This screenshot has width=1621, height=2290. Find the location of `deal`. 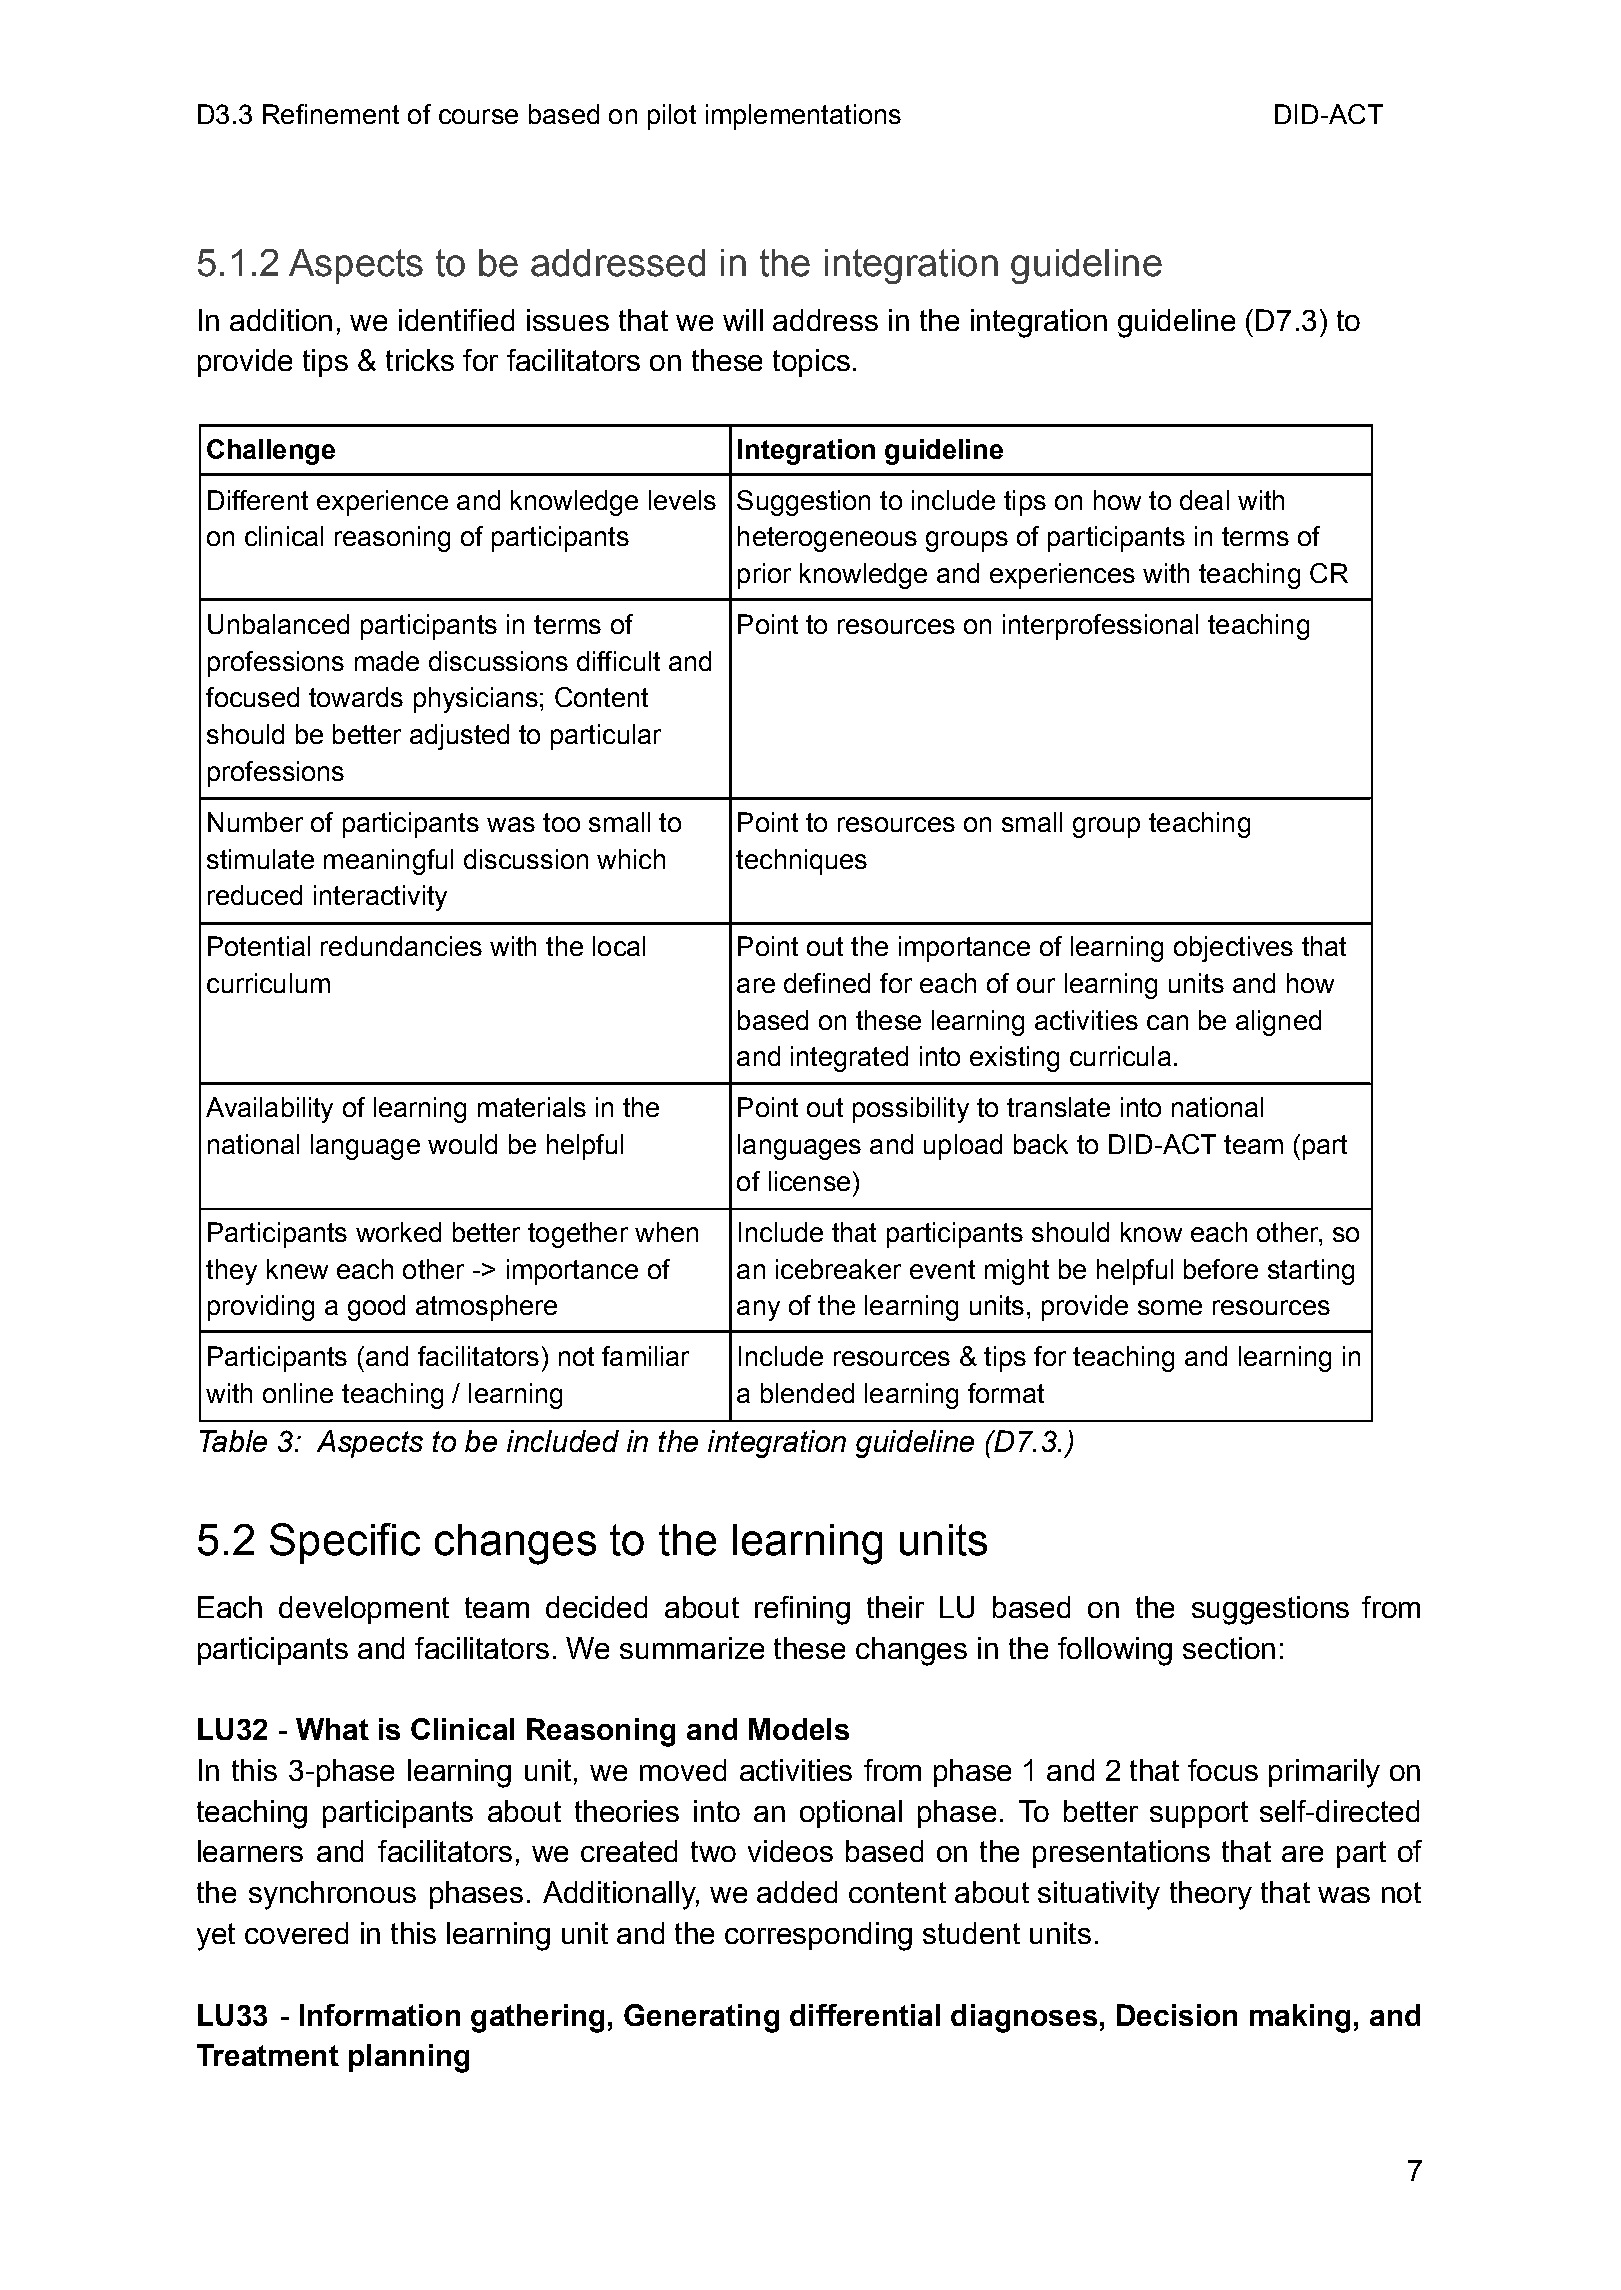

deal is located at coordinates (1204, 500).
